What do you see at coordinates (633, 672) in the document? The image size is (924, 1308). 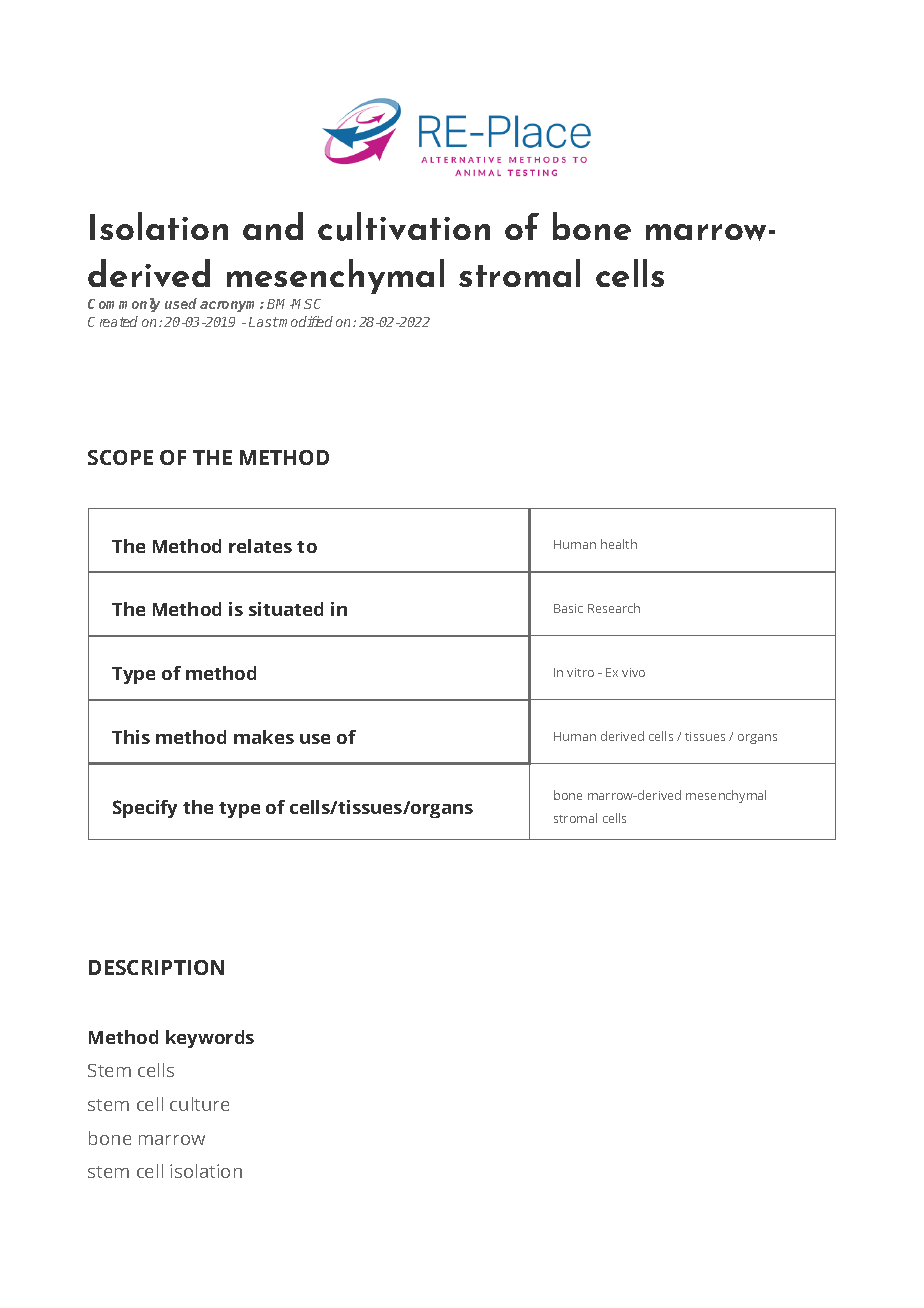 I see `vivo` at bounding box center [633, 672].
